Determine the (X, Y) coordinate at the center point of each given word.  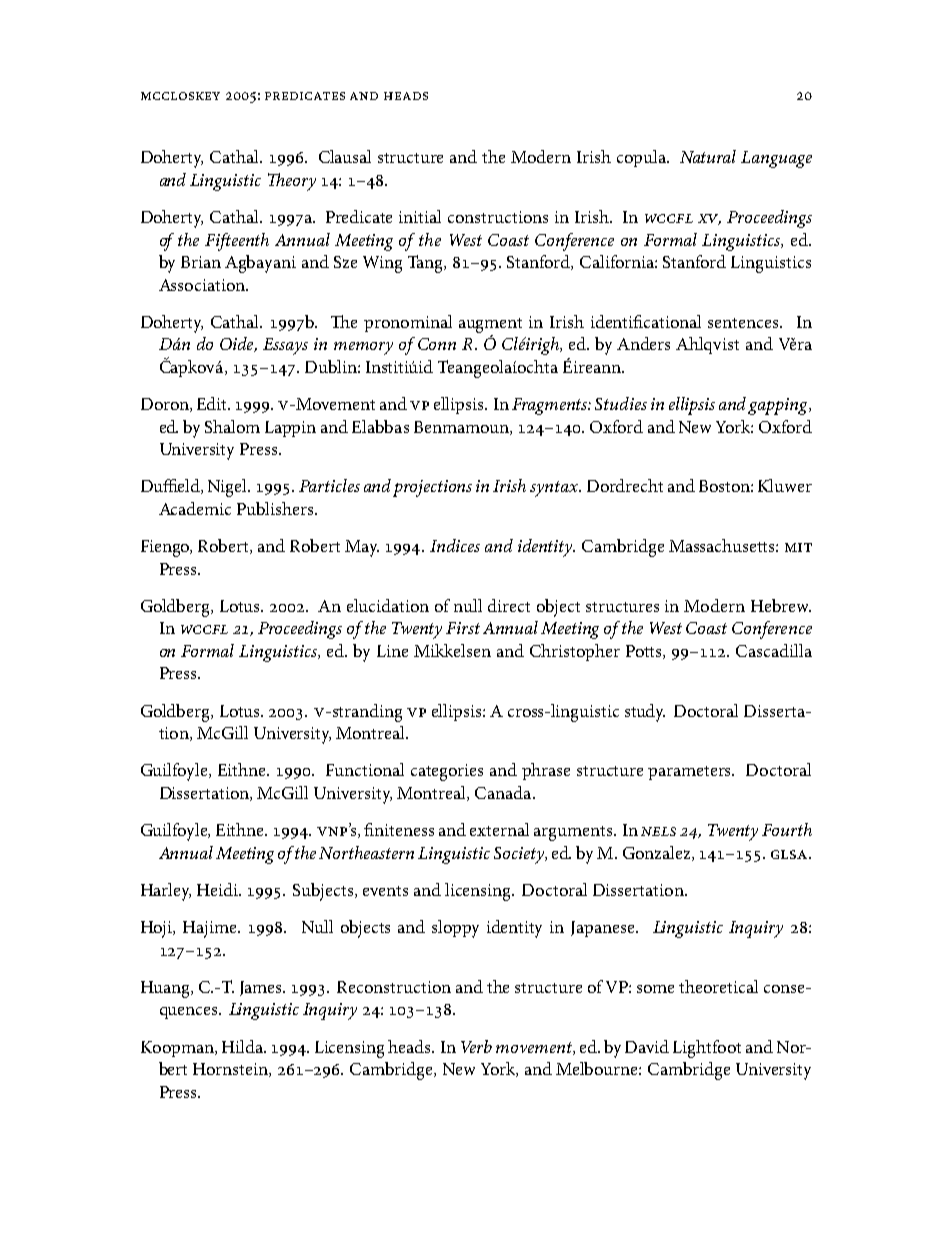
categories (447, 772)
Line (392, 651)
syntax (555, 489)
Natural (708, 156)
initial (420, 216)
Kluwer (785, 485)
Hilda (243, 1046)
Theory (292, 182)
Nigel (229, 488)
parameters (691, 773)
